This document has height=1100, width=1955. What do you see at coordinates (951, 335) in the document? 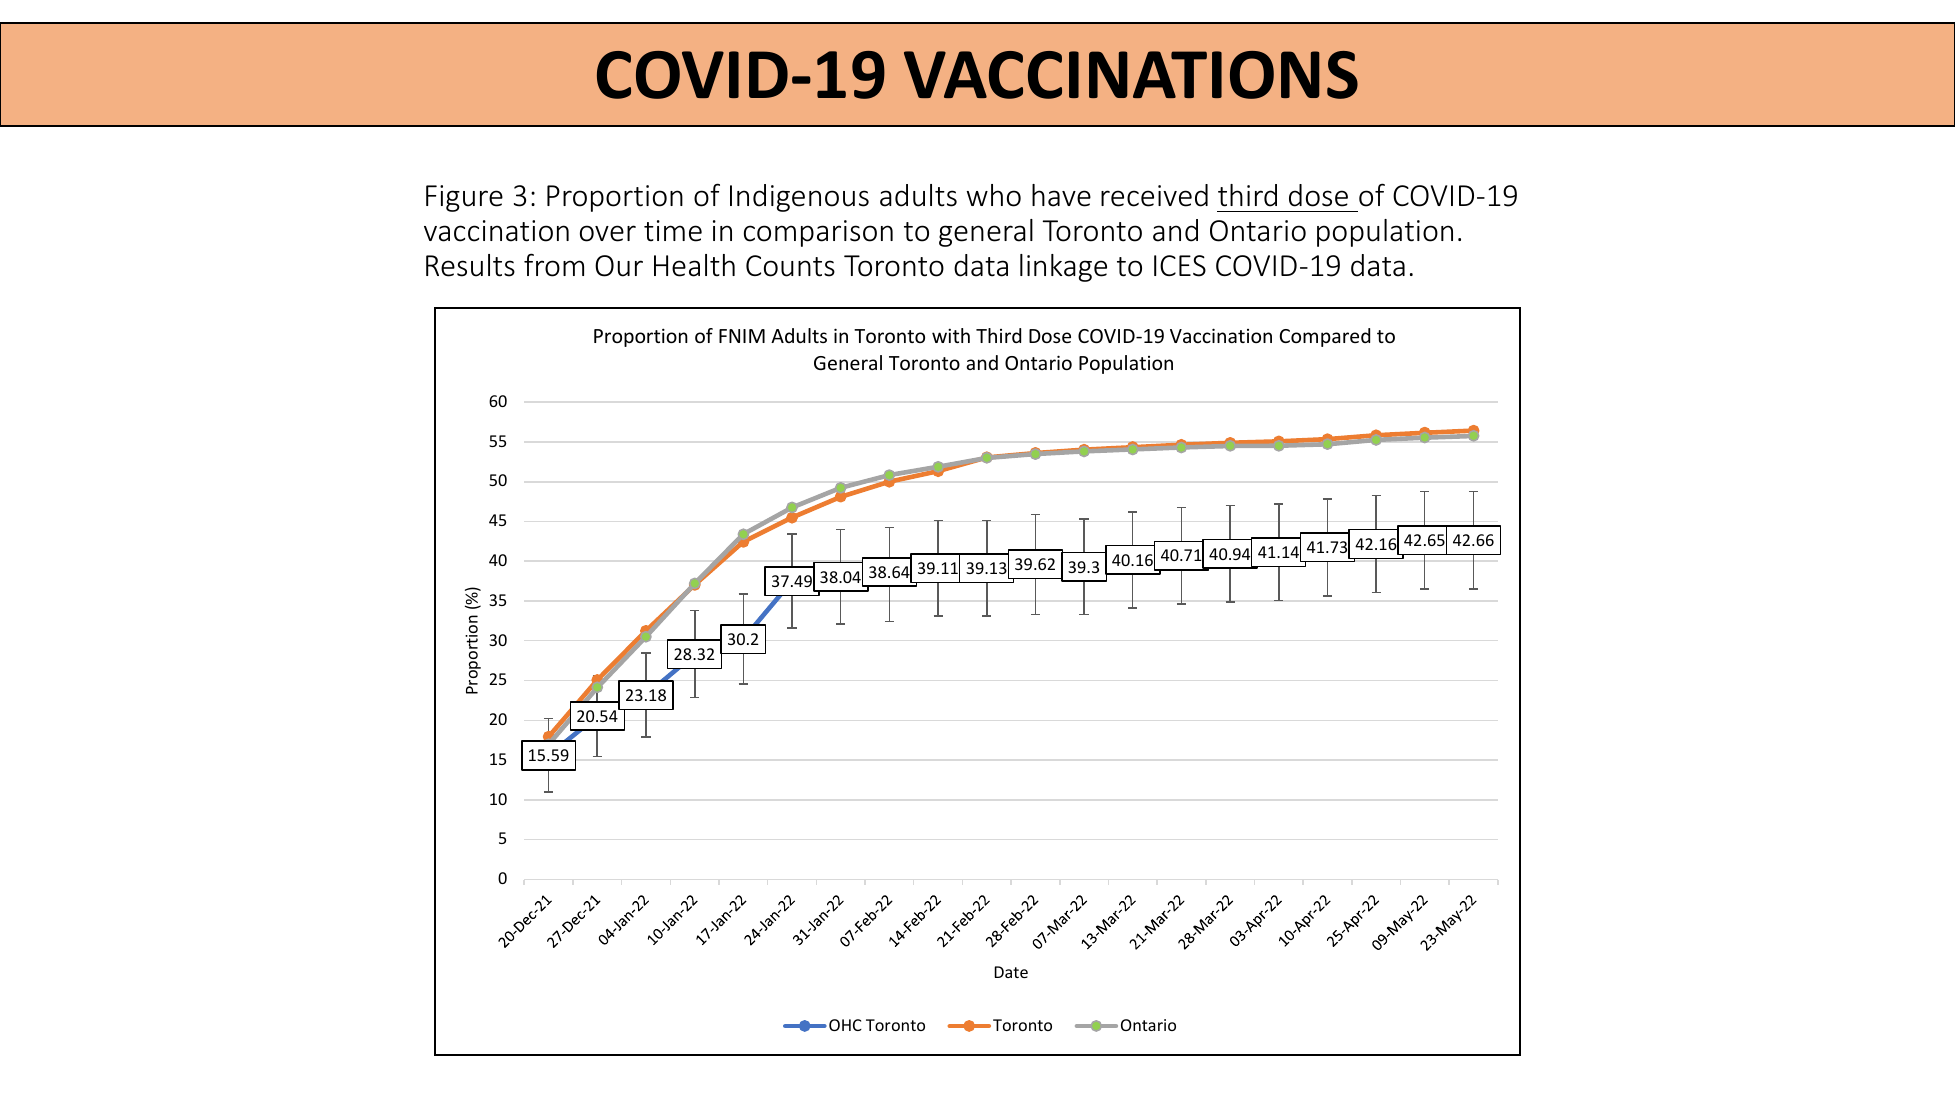
I see `with` at bounding box center [951, 335].
